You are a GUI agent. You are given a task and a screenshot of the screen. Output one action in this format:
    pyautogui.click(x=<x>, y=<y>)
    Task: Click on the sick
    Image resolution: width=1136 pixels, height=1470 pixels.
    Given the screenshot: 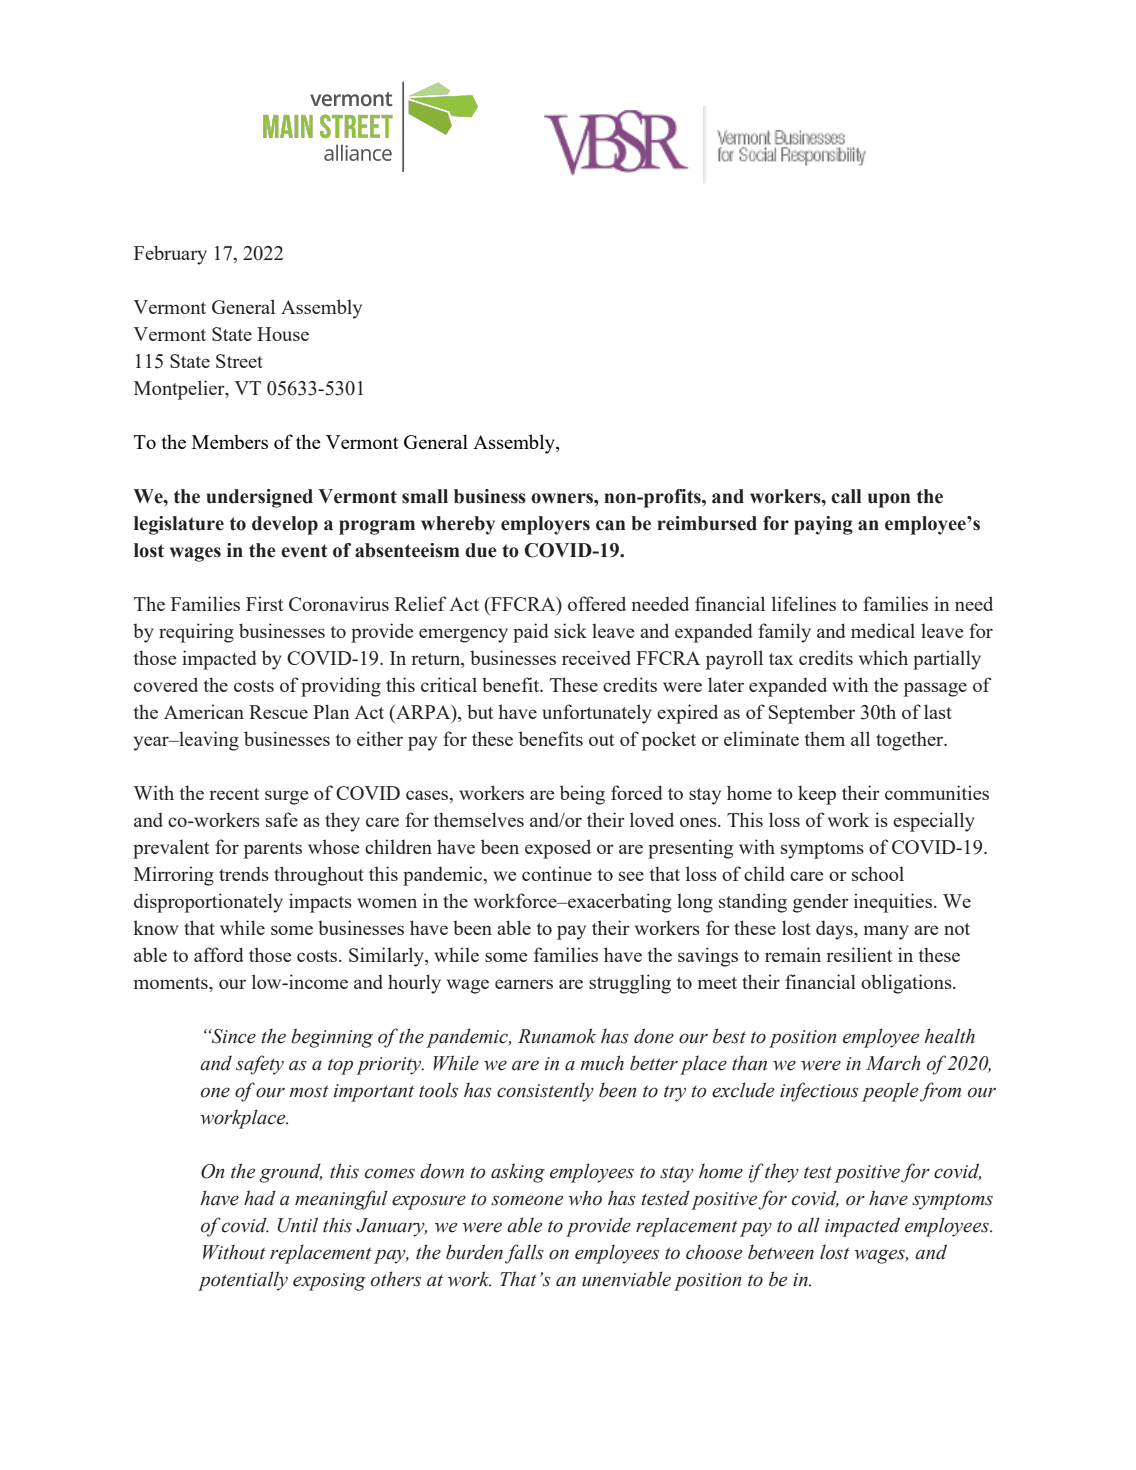 What is the action you would take?
    pyautogui.click(x=570, y=630)
